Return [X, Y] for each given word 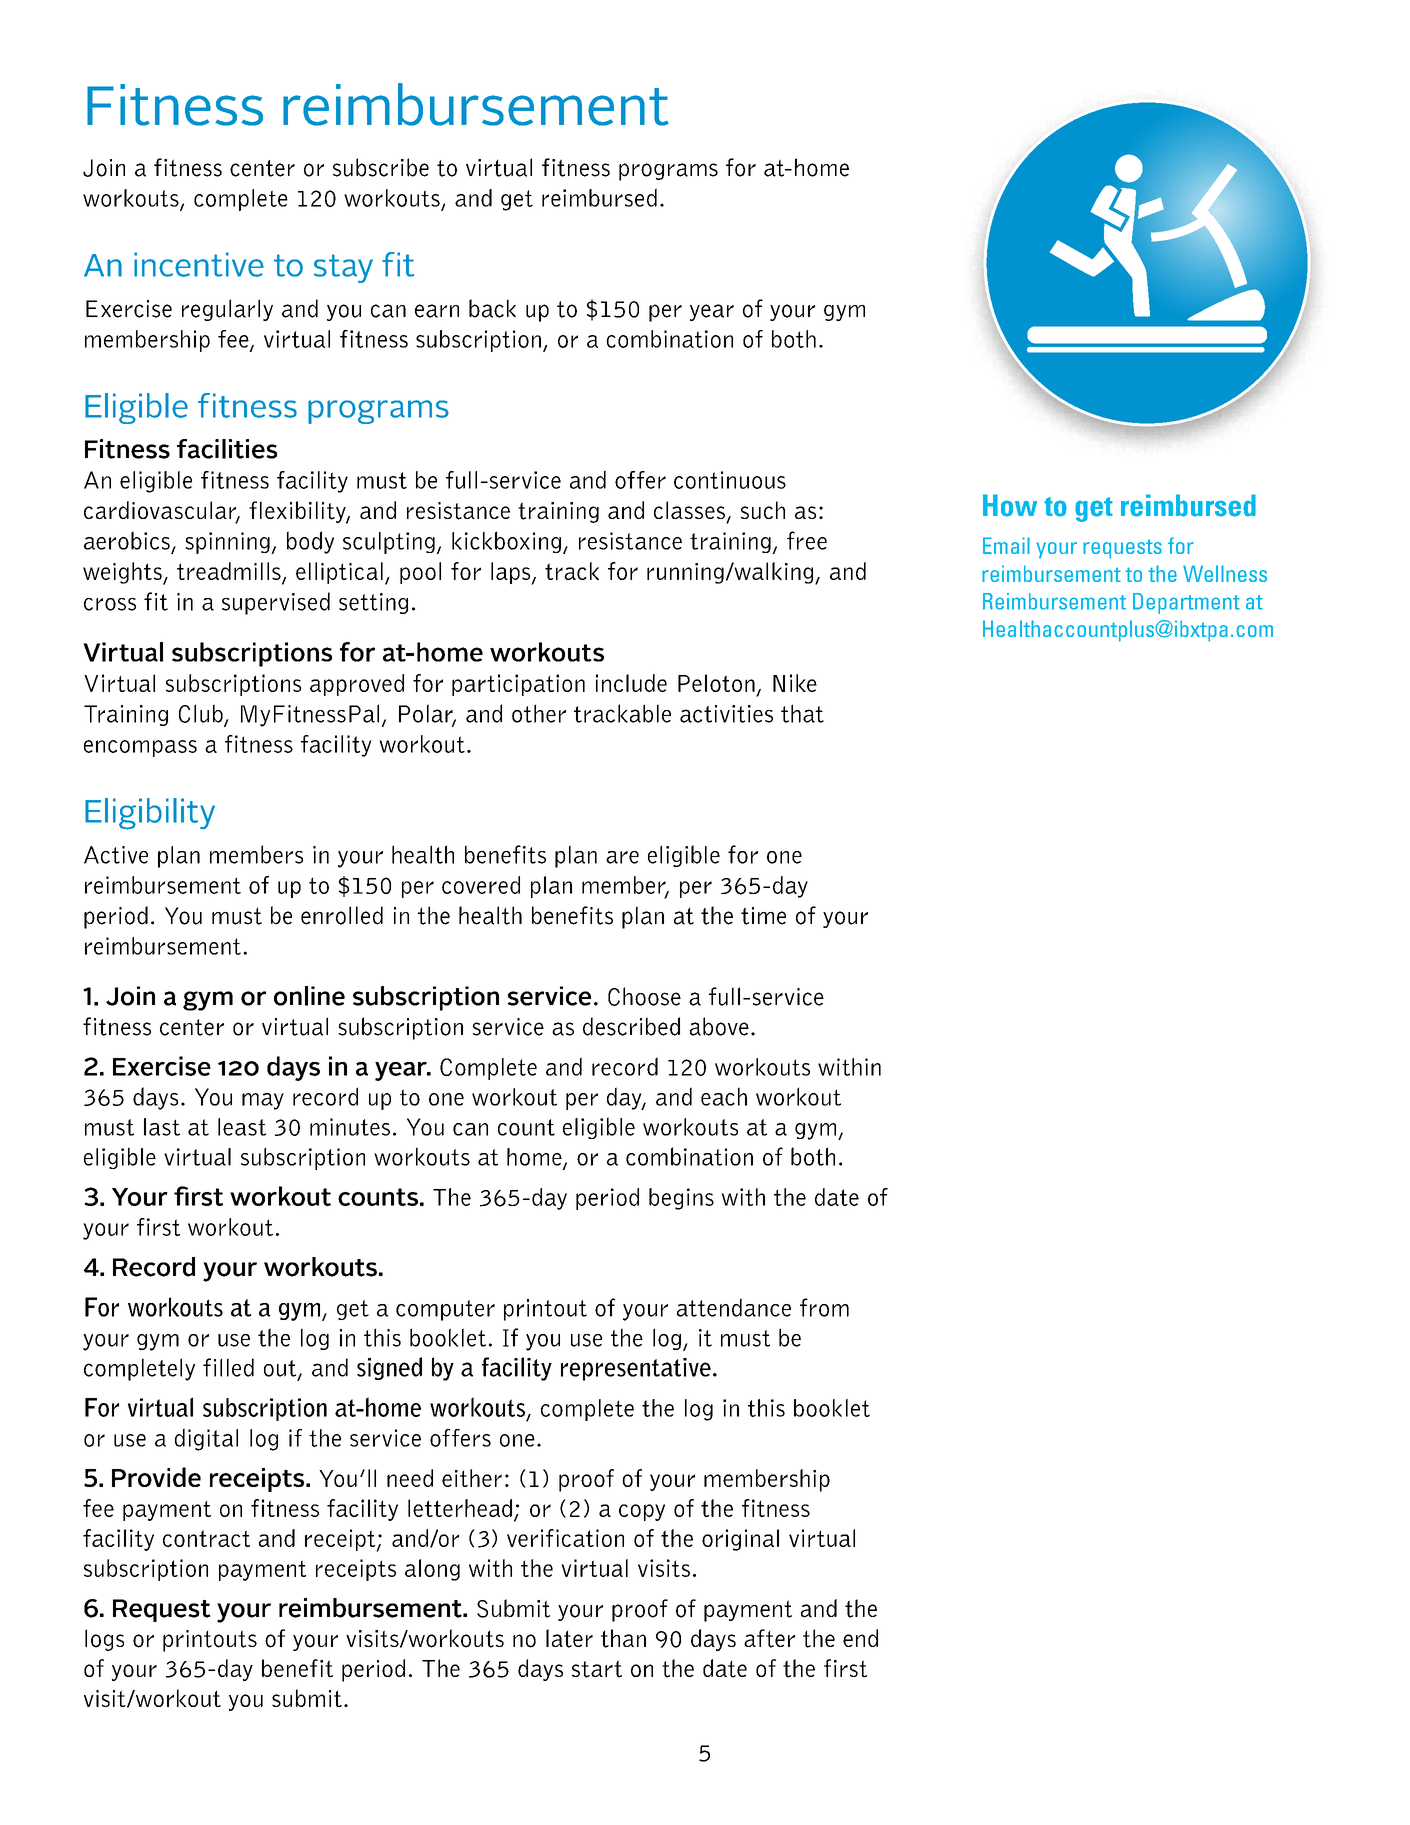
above [719, 1026]
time [763, 916]
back [492, 308]
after [769, 1638]
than [623, 1638]
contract [206, 1538]
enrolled [342, 915]
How [1010, 505]
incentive [199, 264]
